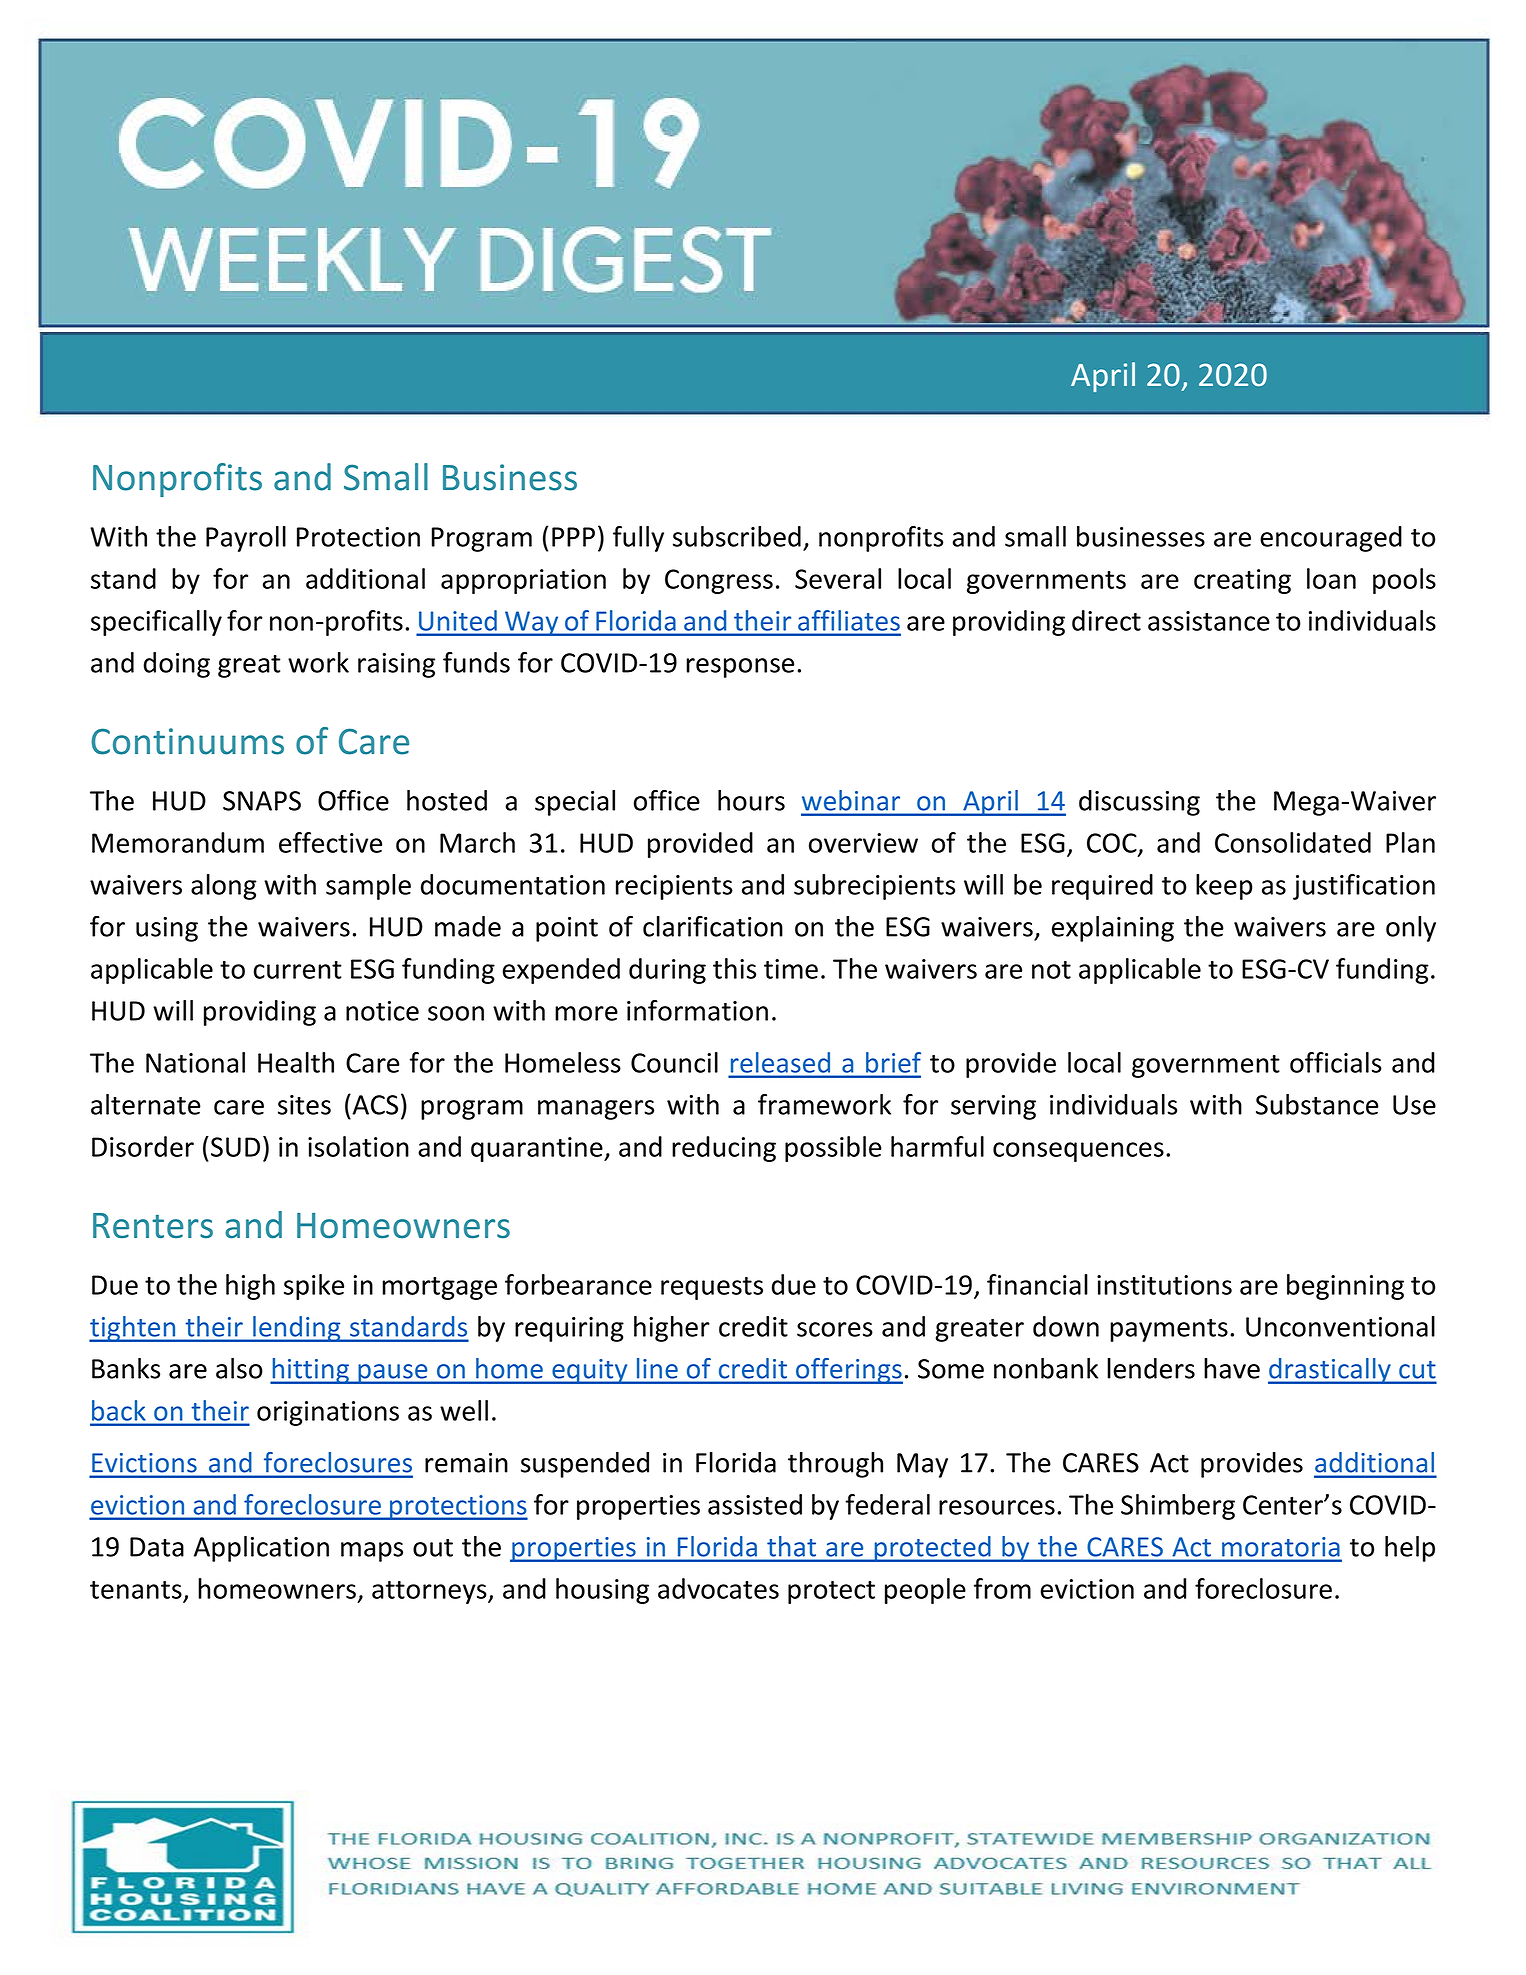  Describe the element at coordinates (262, 801) in the screenshot. I see `SNAPS` at that location.
